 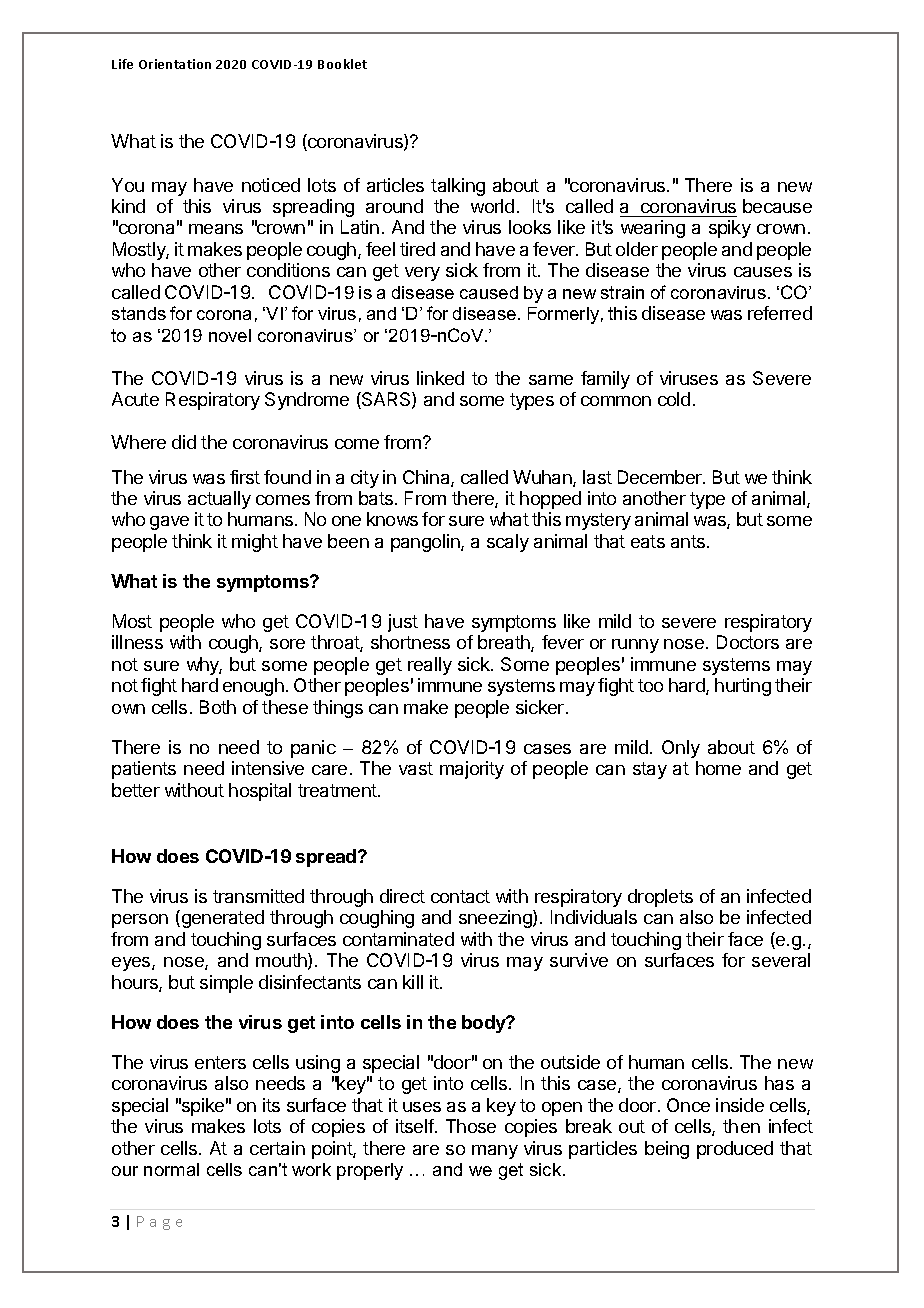 What do you see at coordinates (735, 1150) in the document?
I see `produced` at bounding box center [735, 1150].
